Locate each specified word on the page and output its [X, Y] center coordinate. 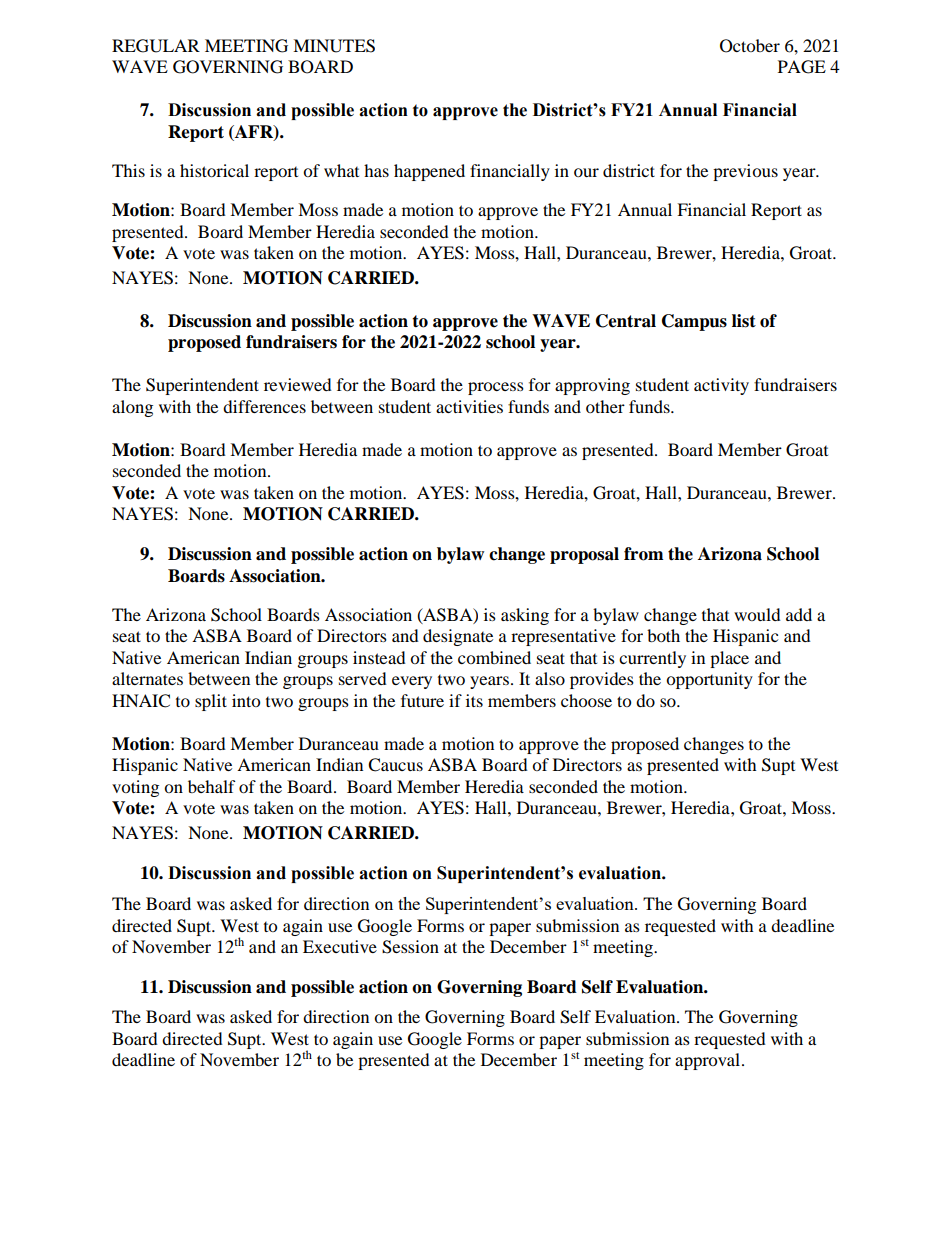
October [750, 46]
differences [264, 406]
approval [709, 1061]
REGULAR [156, 46]
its [474, 700]
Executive [340, 946]
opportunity [709, 680]
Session [410, 947]
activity [721, 386]
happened [429, 172]
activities [469, 406]
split [211, 702]
